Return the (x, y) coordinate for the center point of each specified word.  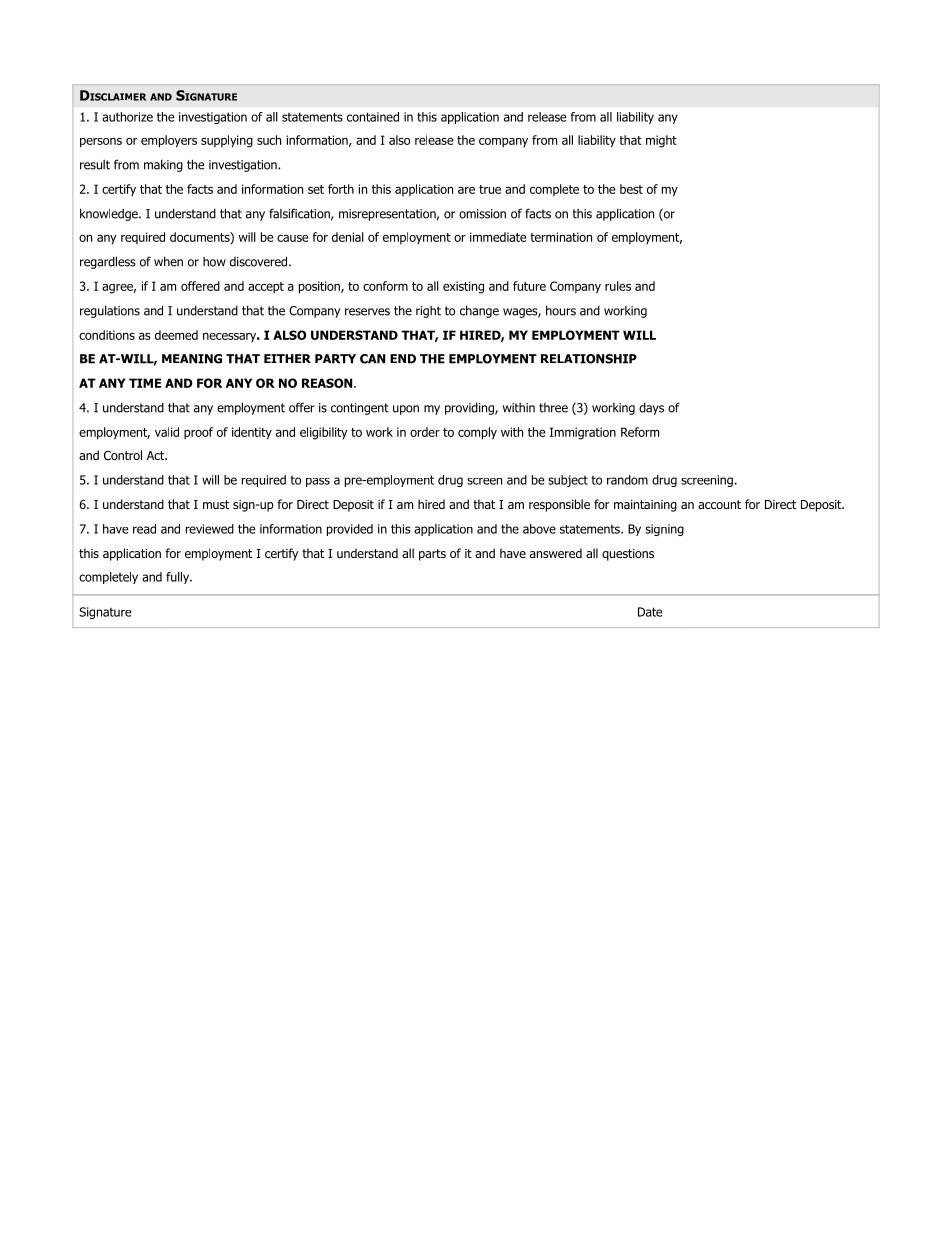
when (168, 261)
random (627, 480)
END (403, 359)
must (216, 504)
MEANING (192, 359)
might (661, 141)
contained (373, 117)
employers (169, 141)
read (144, 529)
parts (432, 555)
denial (348, 237)
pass (318, 482)
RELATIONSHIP (589, 359)
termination (561, 237)
